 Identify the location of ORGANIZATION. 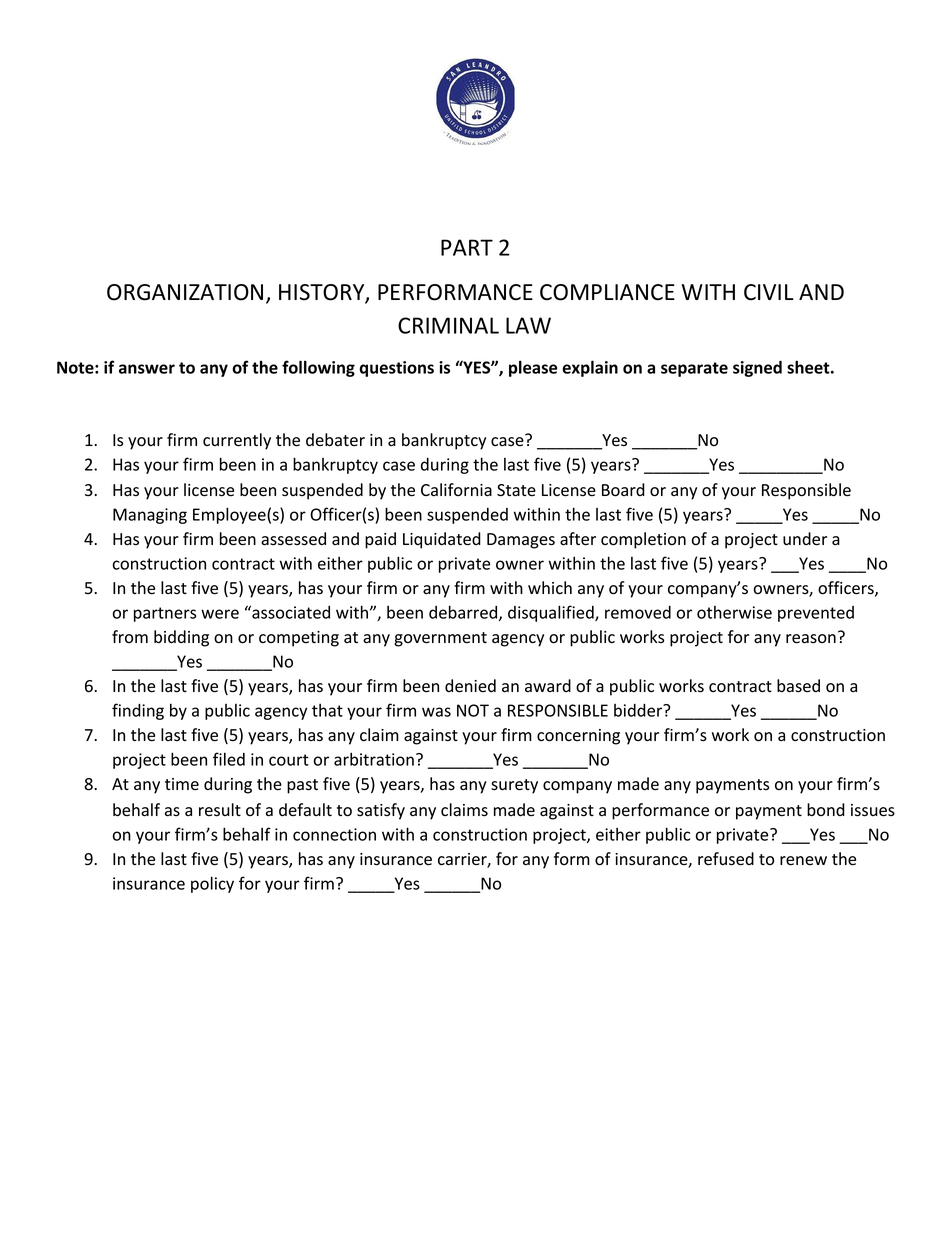
(185, 292).
